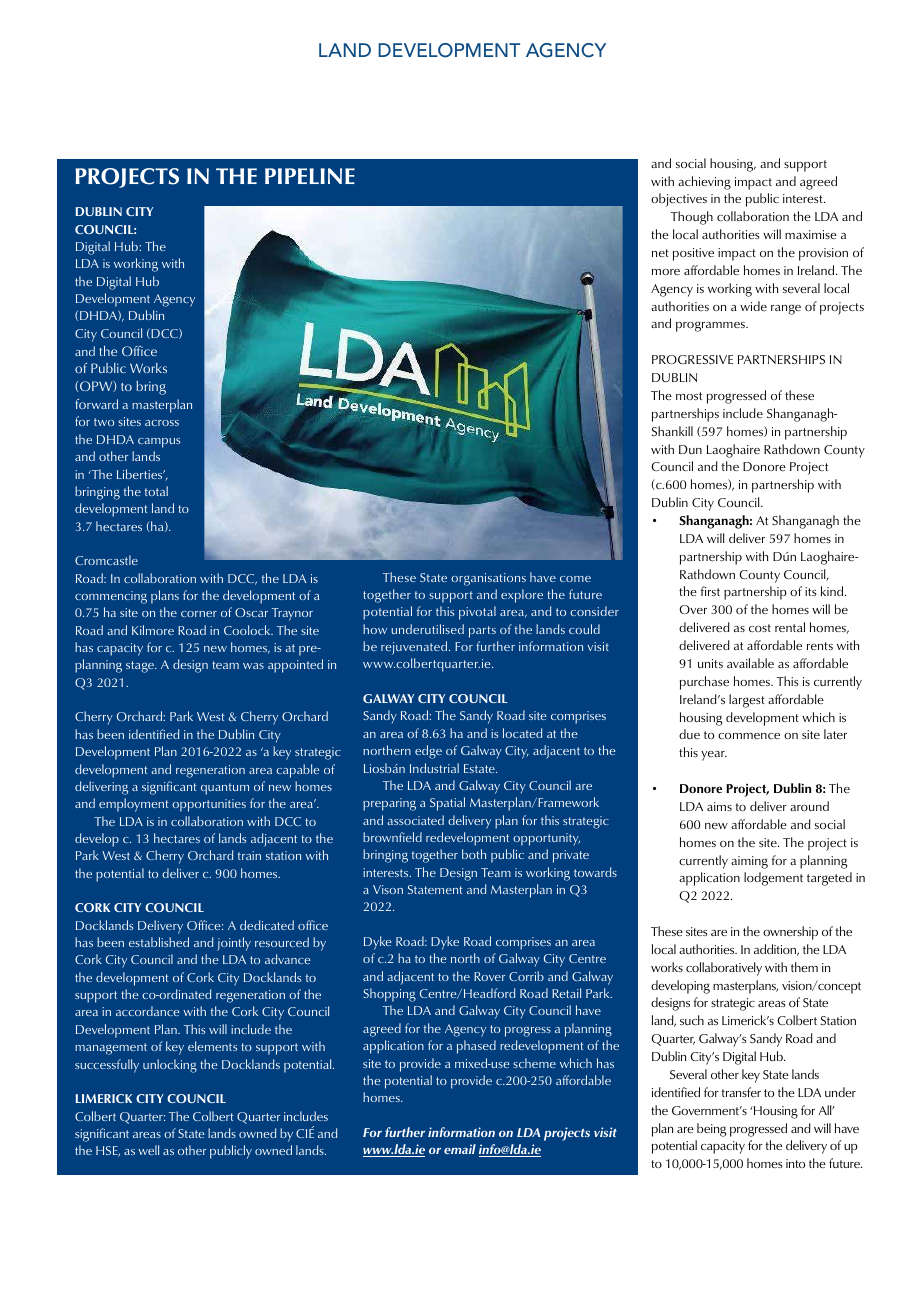 Image resolution: width=924 pixels, height=1308 pixels. I want to click on achieving, so click(704, 183).
